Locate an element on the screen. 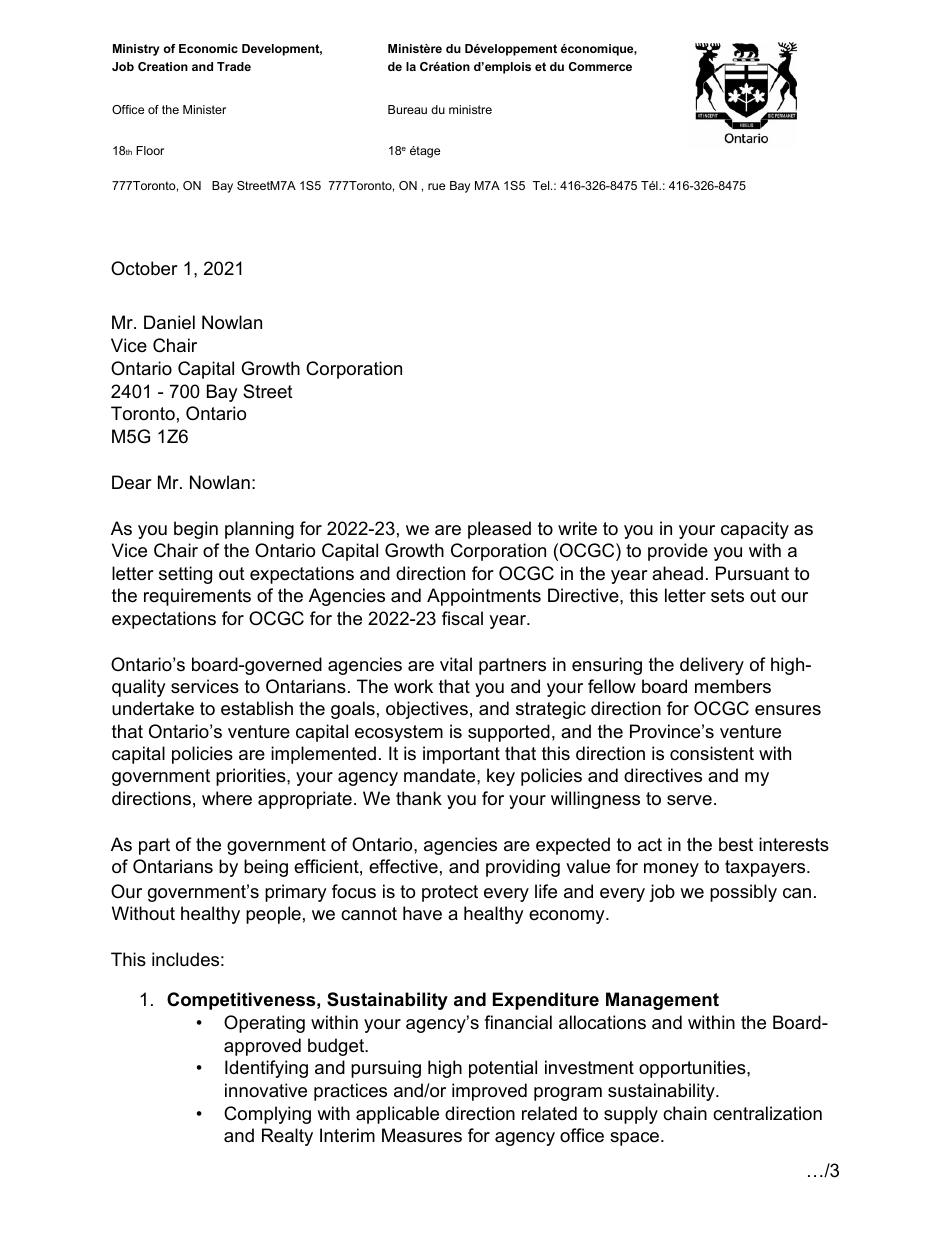 The width and height of the screenshot is (952, 1233). priorities is located at coordinates (252, 777).
